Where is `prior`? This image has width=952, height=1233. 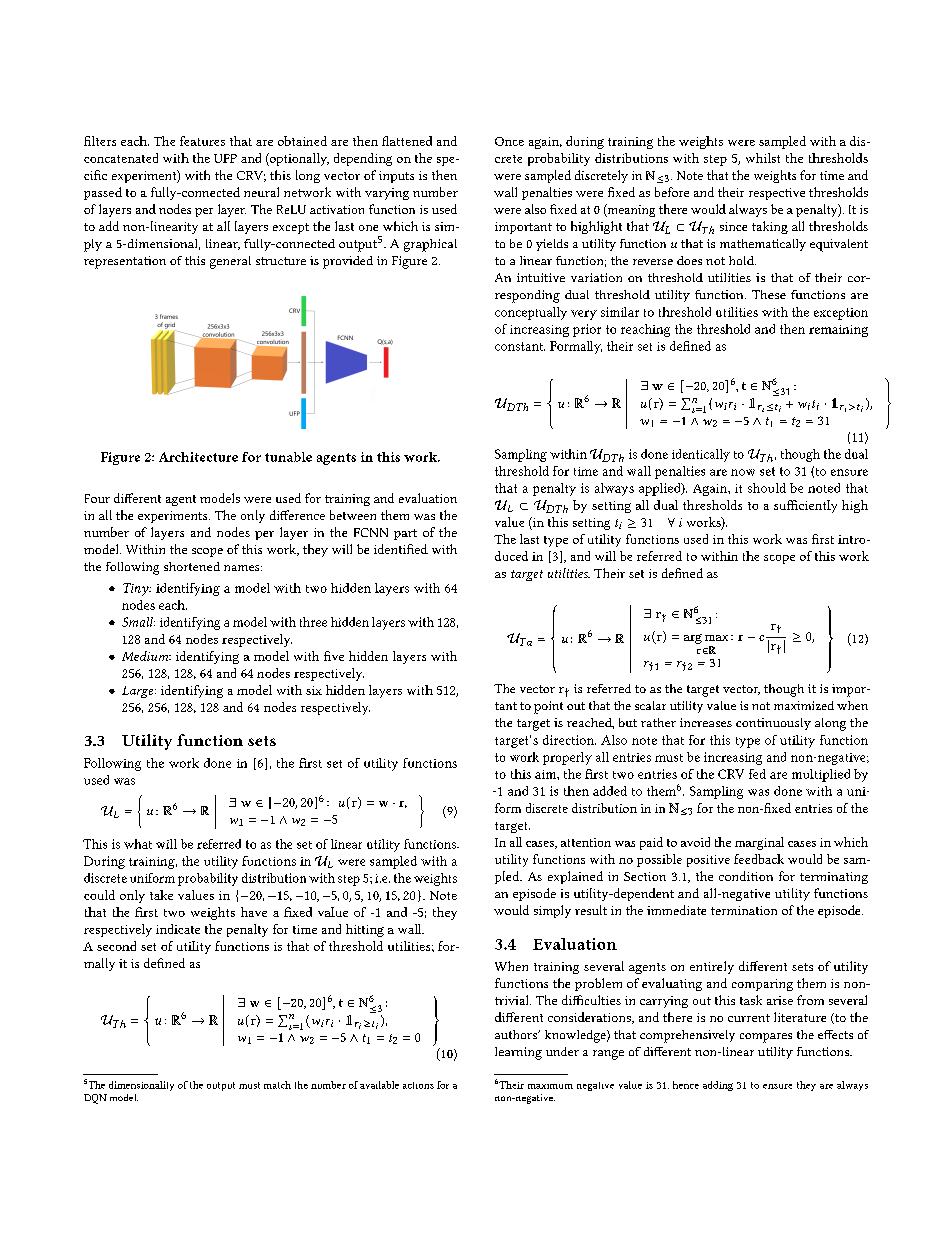 prior is located at coordinates (587, 330).
